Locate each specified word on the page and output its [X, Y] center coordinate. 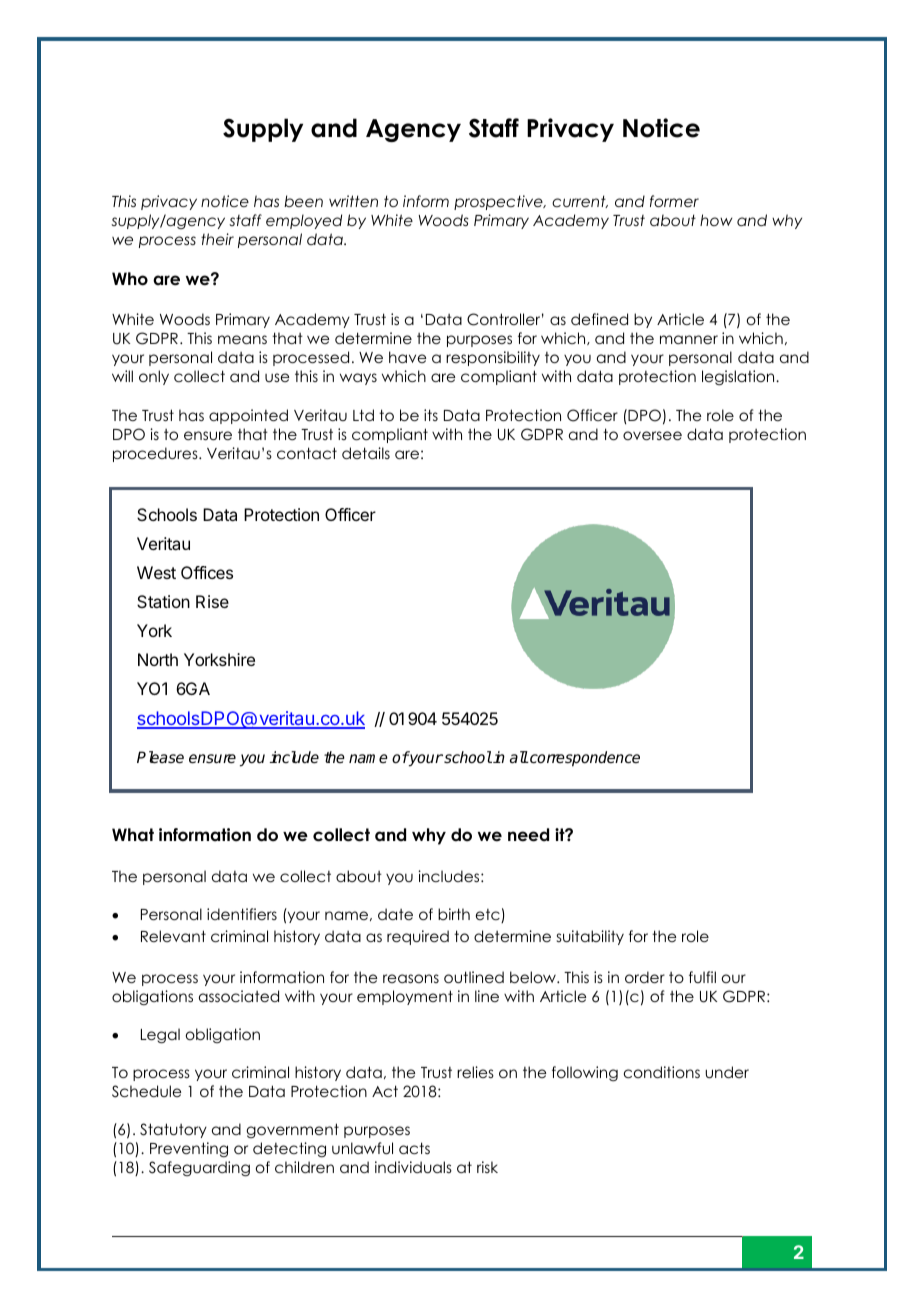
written [353, 201]
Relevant [173, 936]
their [217, 239]
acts [414, 1148]
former [674, 201]
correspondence [584, 759]
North [158, 659]
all [519, 757]
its [431, 415]
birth [454, 914]
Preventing [189, 1149]
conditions [662, 1072]
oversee [652, 435]
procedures [156, 454]
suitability [590, 937]
